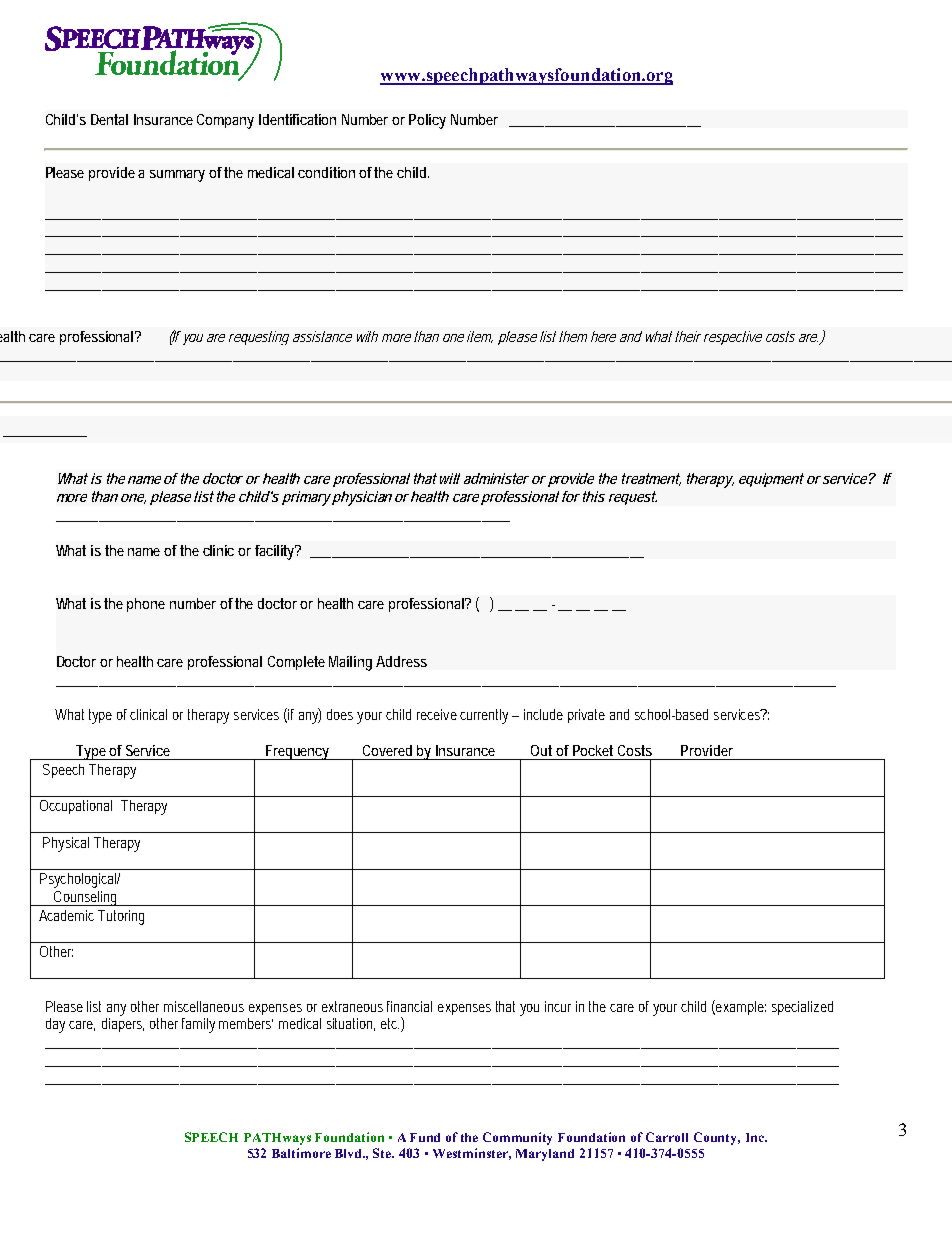  I want to click on primary, so click(306, 498).
